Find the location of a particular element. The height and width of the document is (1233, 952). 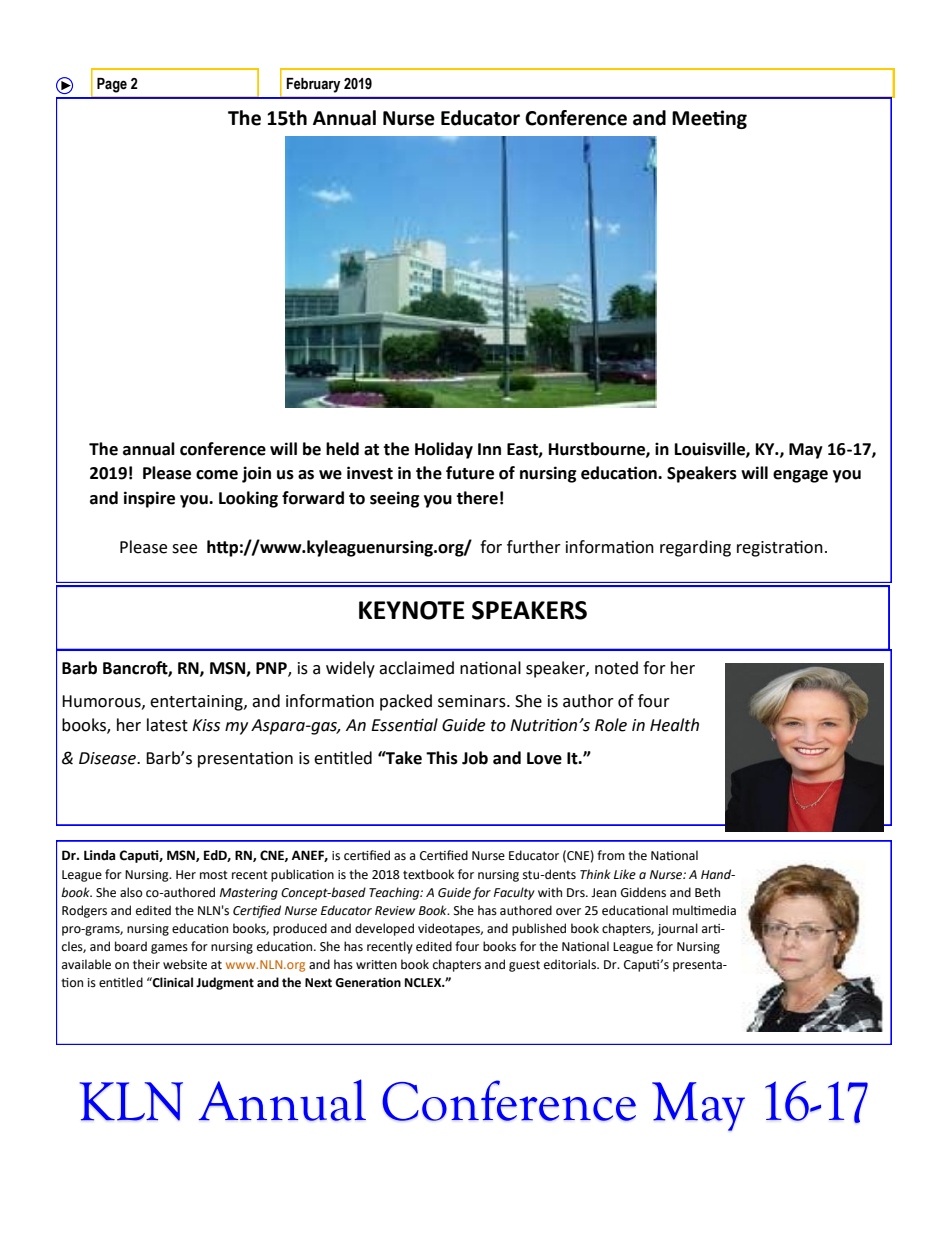

there is located at coordinates (477, 498).
